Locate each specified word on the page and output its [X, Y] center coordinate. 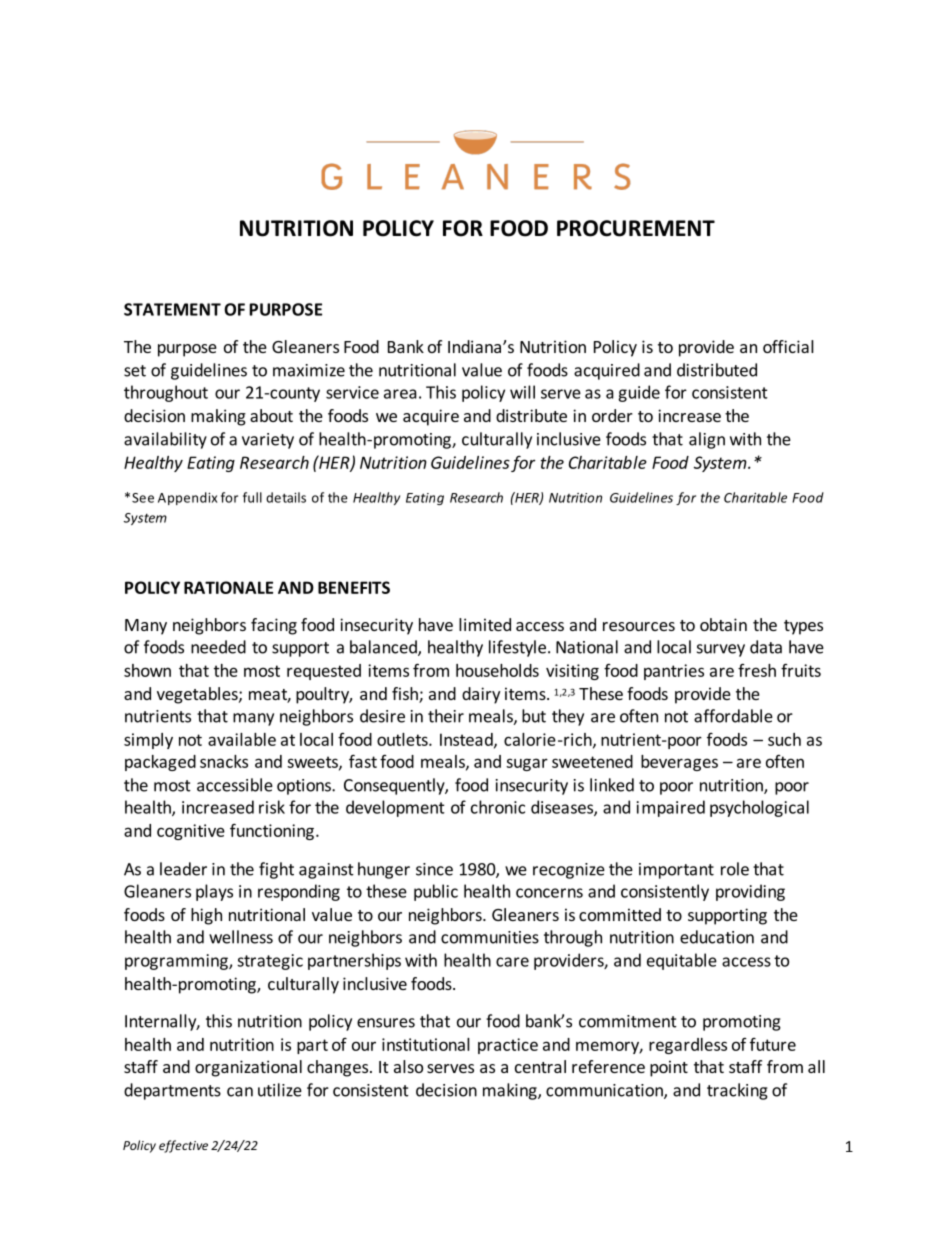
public [436, 892]
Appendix [187, 498]
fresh [757, 670]
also [408, 1066]
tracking [737, 1091]
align [707, 440]
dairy [481, 695]
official [788, 346]
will [522, 392]
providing [750, 892]
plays [214, 892]
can [240, 1092]
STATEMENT [172, 309]
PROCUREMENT [636, 228]
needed [218, 647]
